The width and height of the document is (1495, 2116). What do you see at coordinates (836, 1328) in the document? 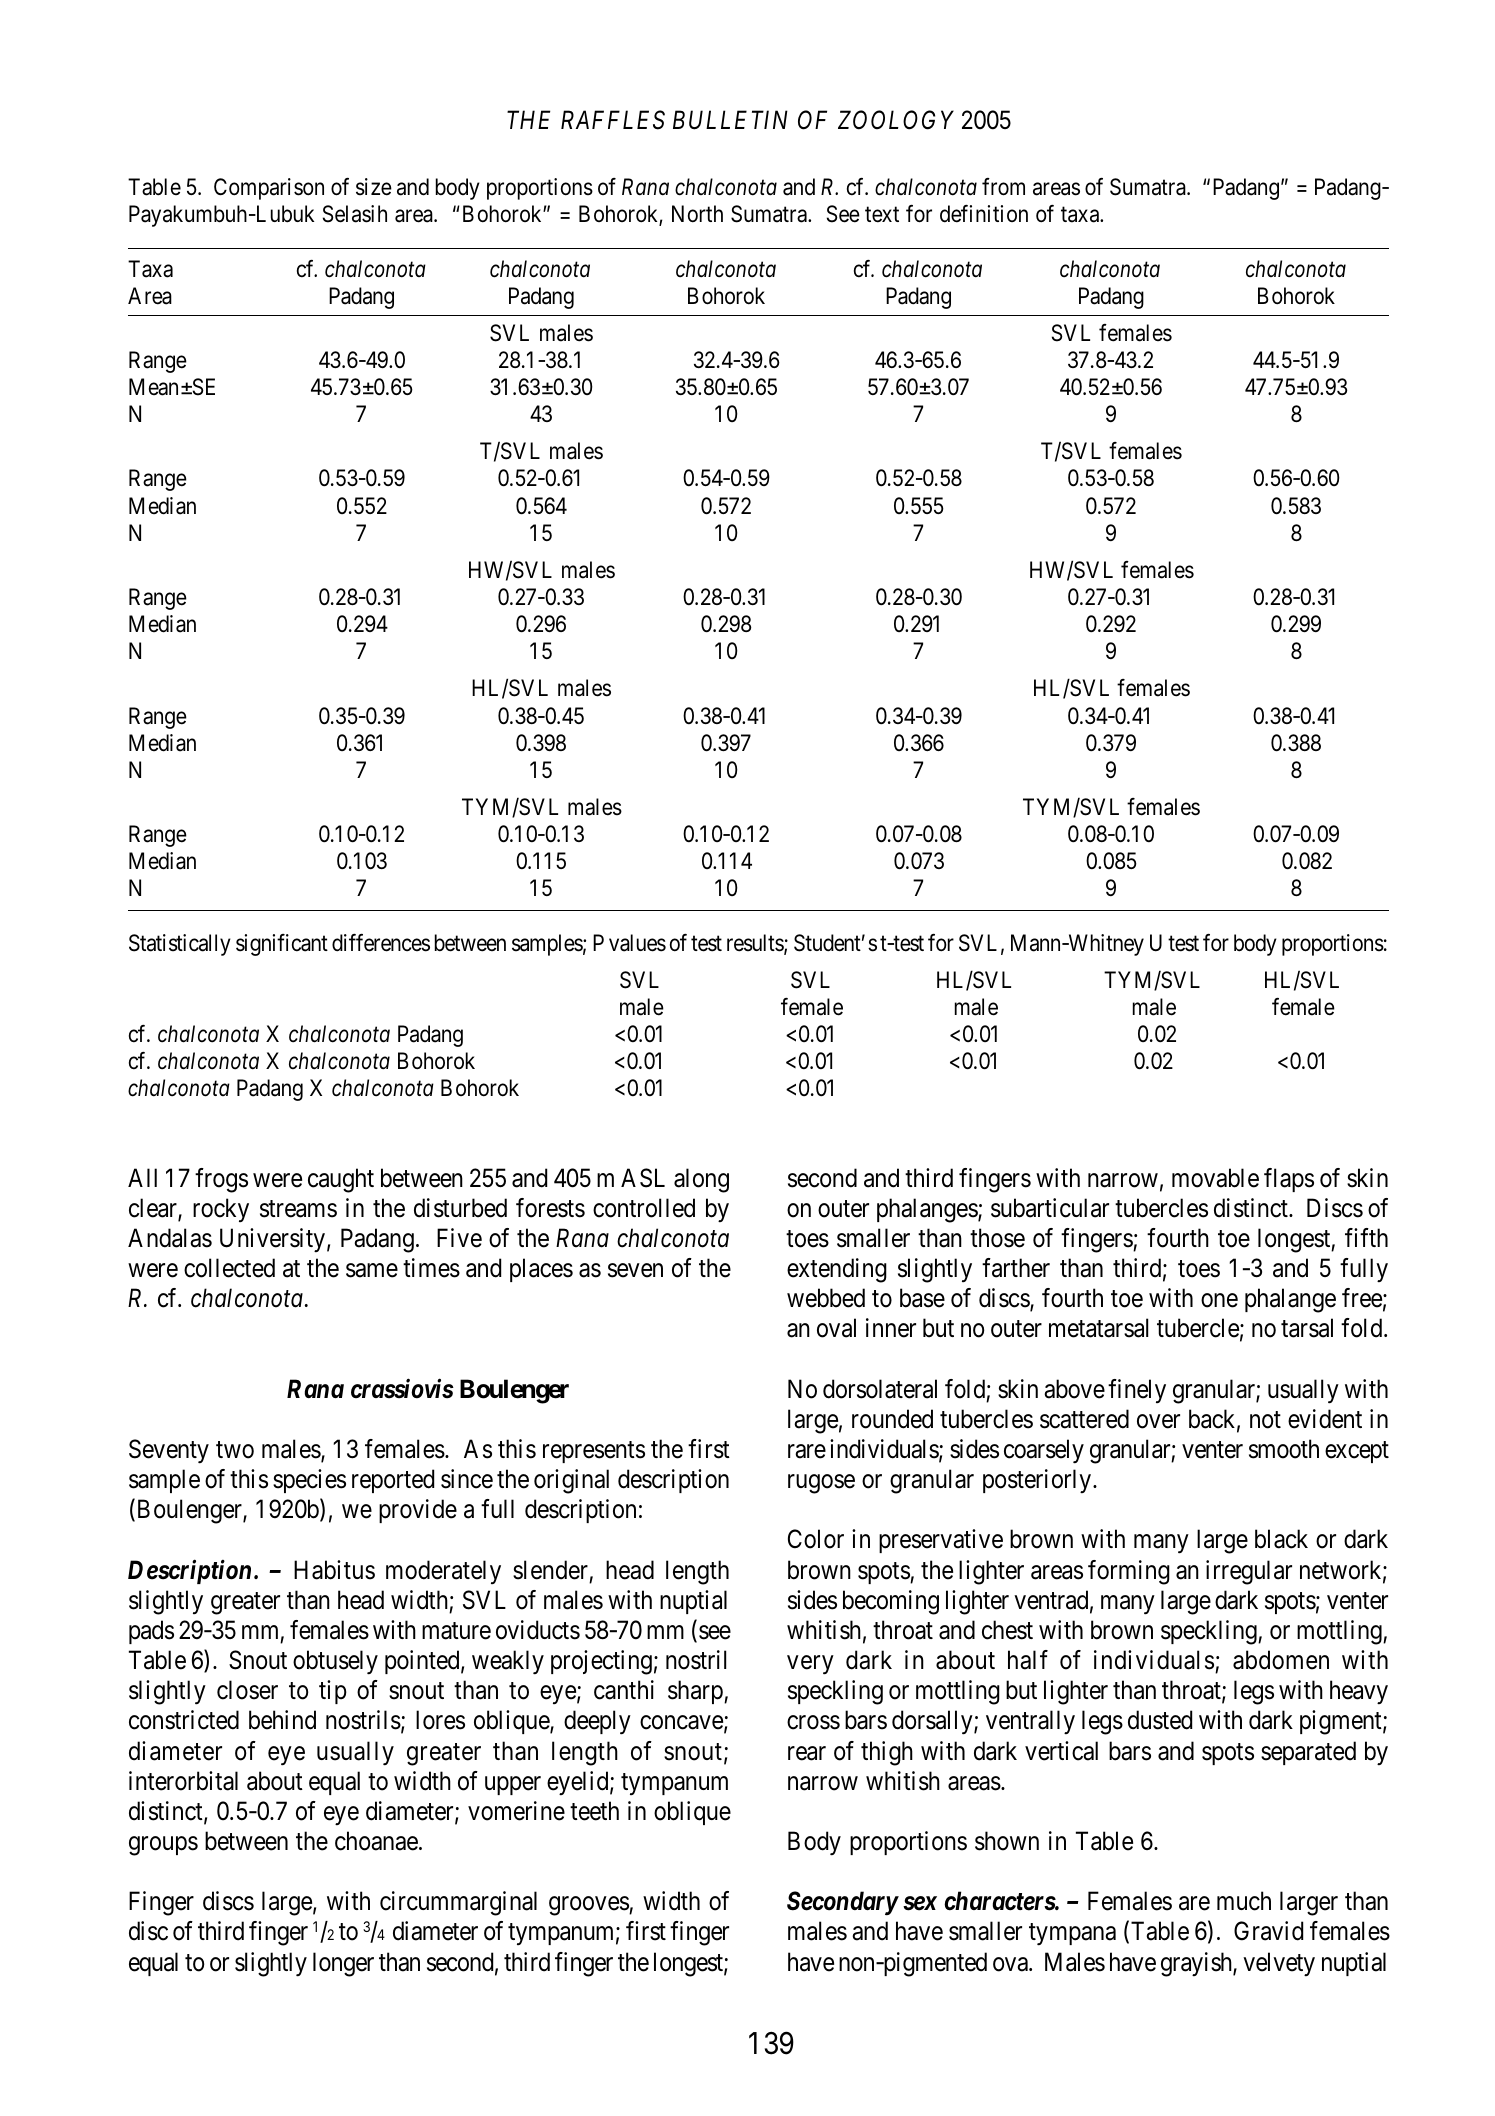
I see `oval` at bounding box center [836, 1328].
